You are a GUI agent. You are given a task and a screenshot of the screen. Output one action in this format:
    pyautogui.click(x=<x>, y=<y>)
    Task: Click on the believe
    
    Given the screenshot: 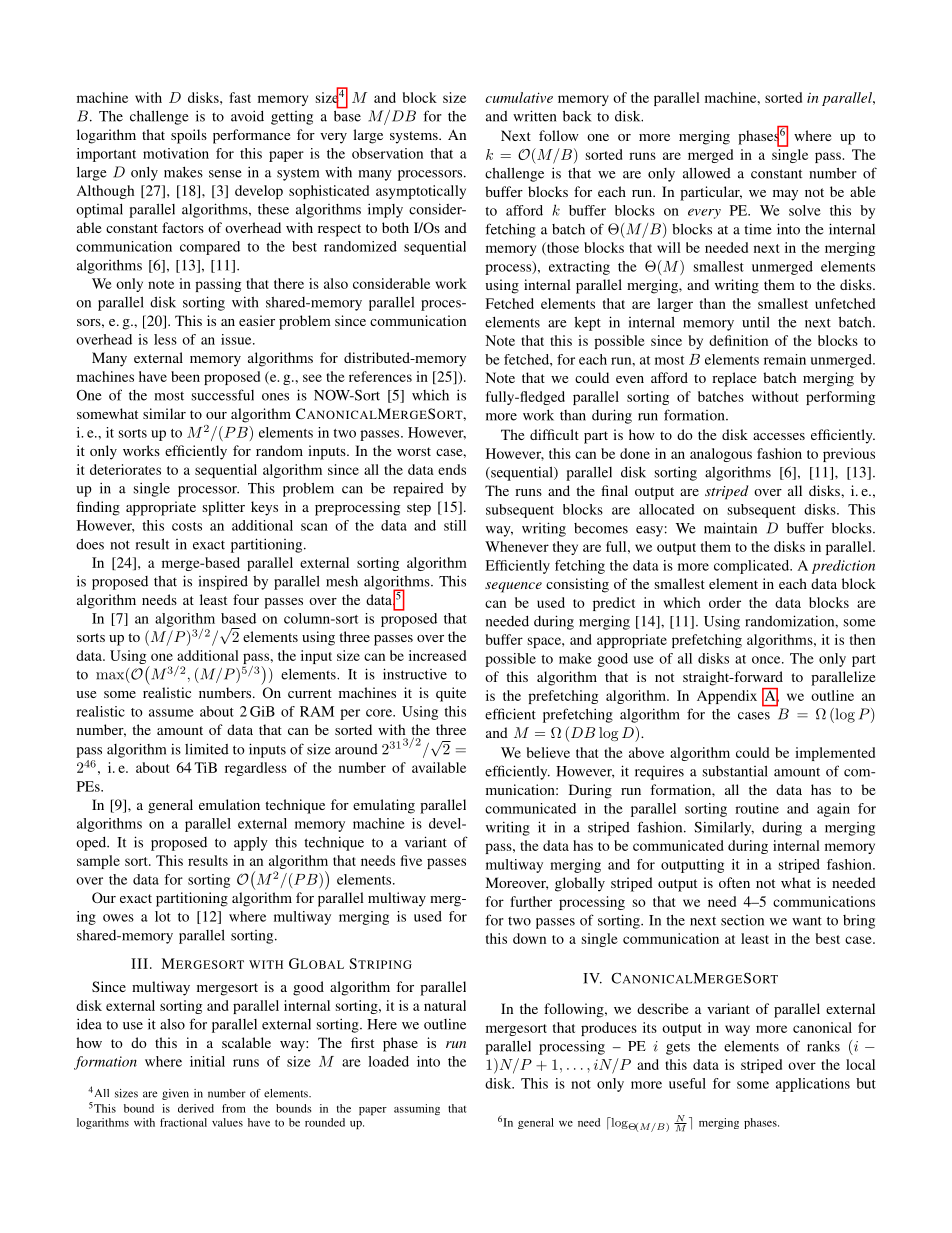 What is the action you would take?
    pyautogui.click(x=548, y=752)
